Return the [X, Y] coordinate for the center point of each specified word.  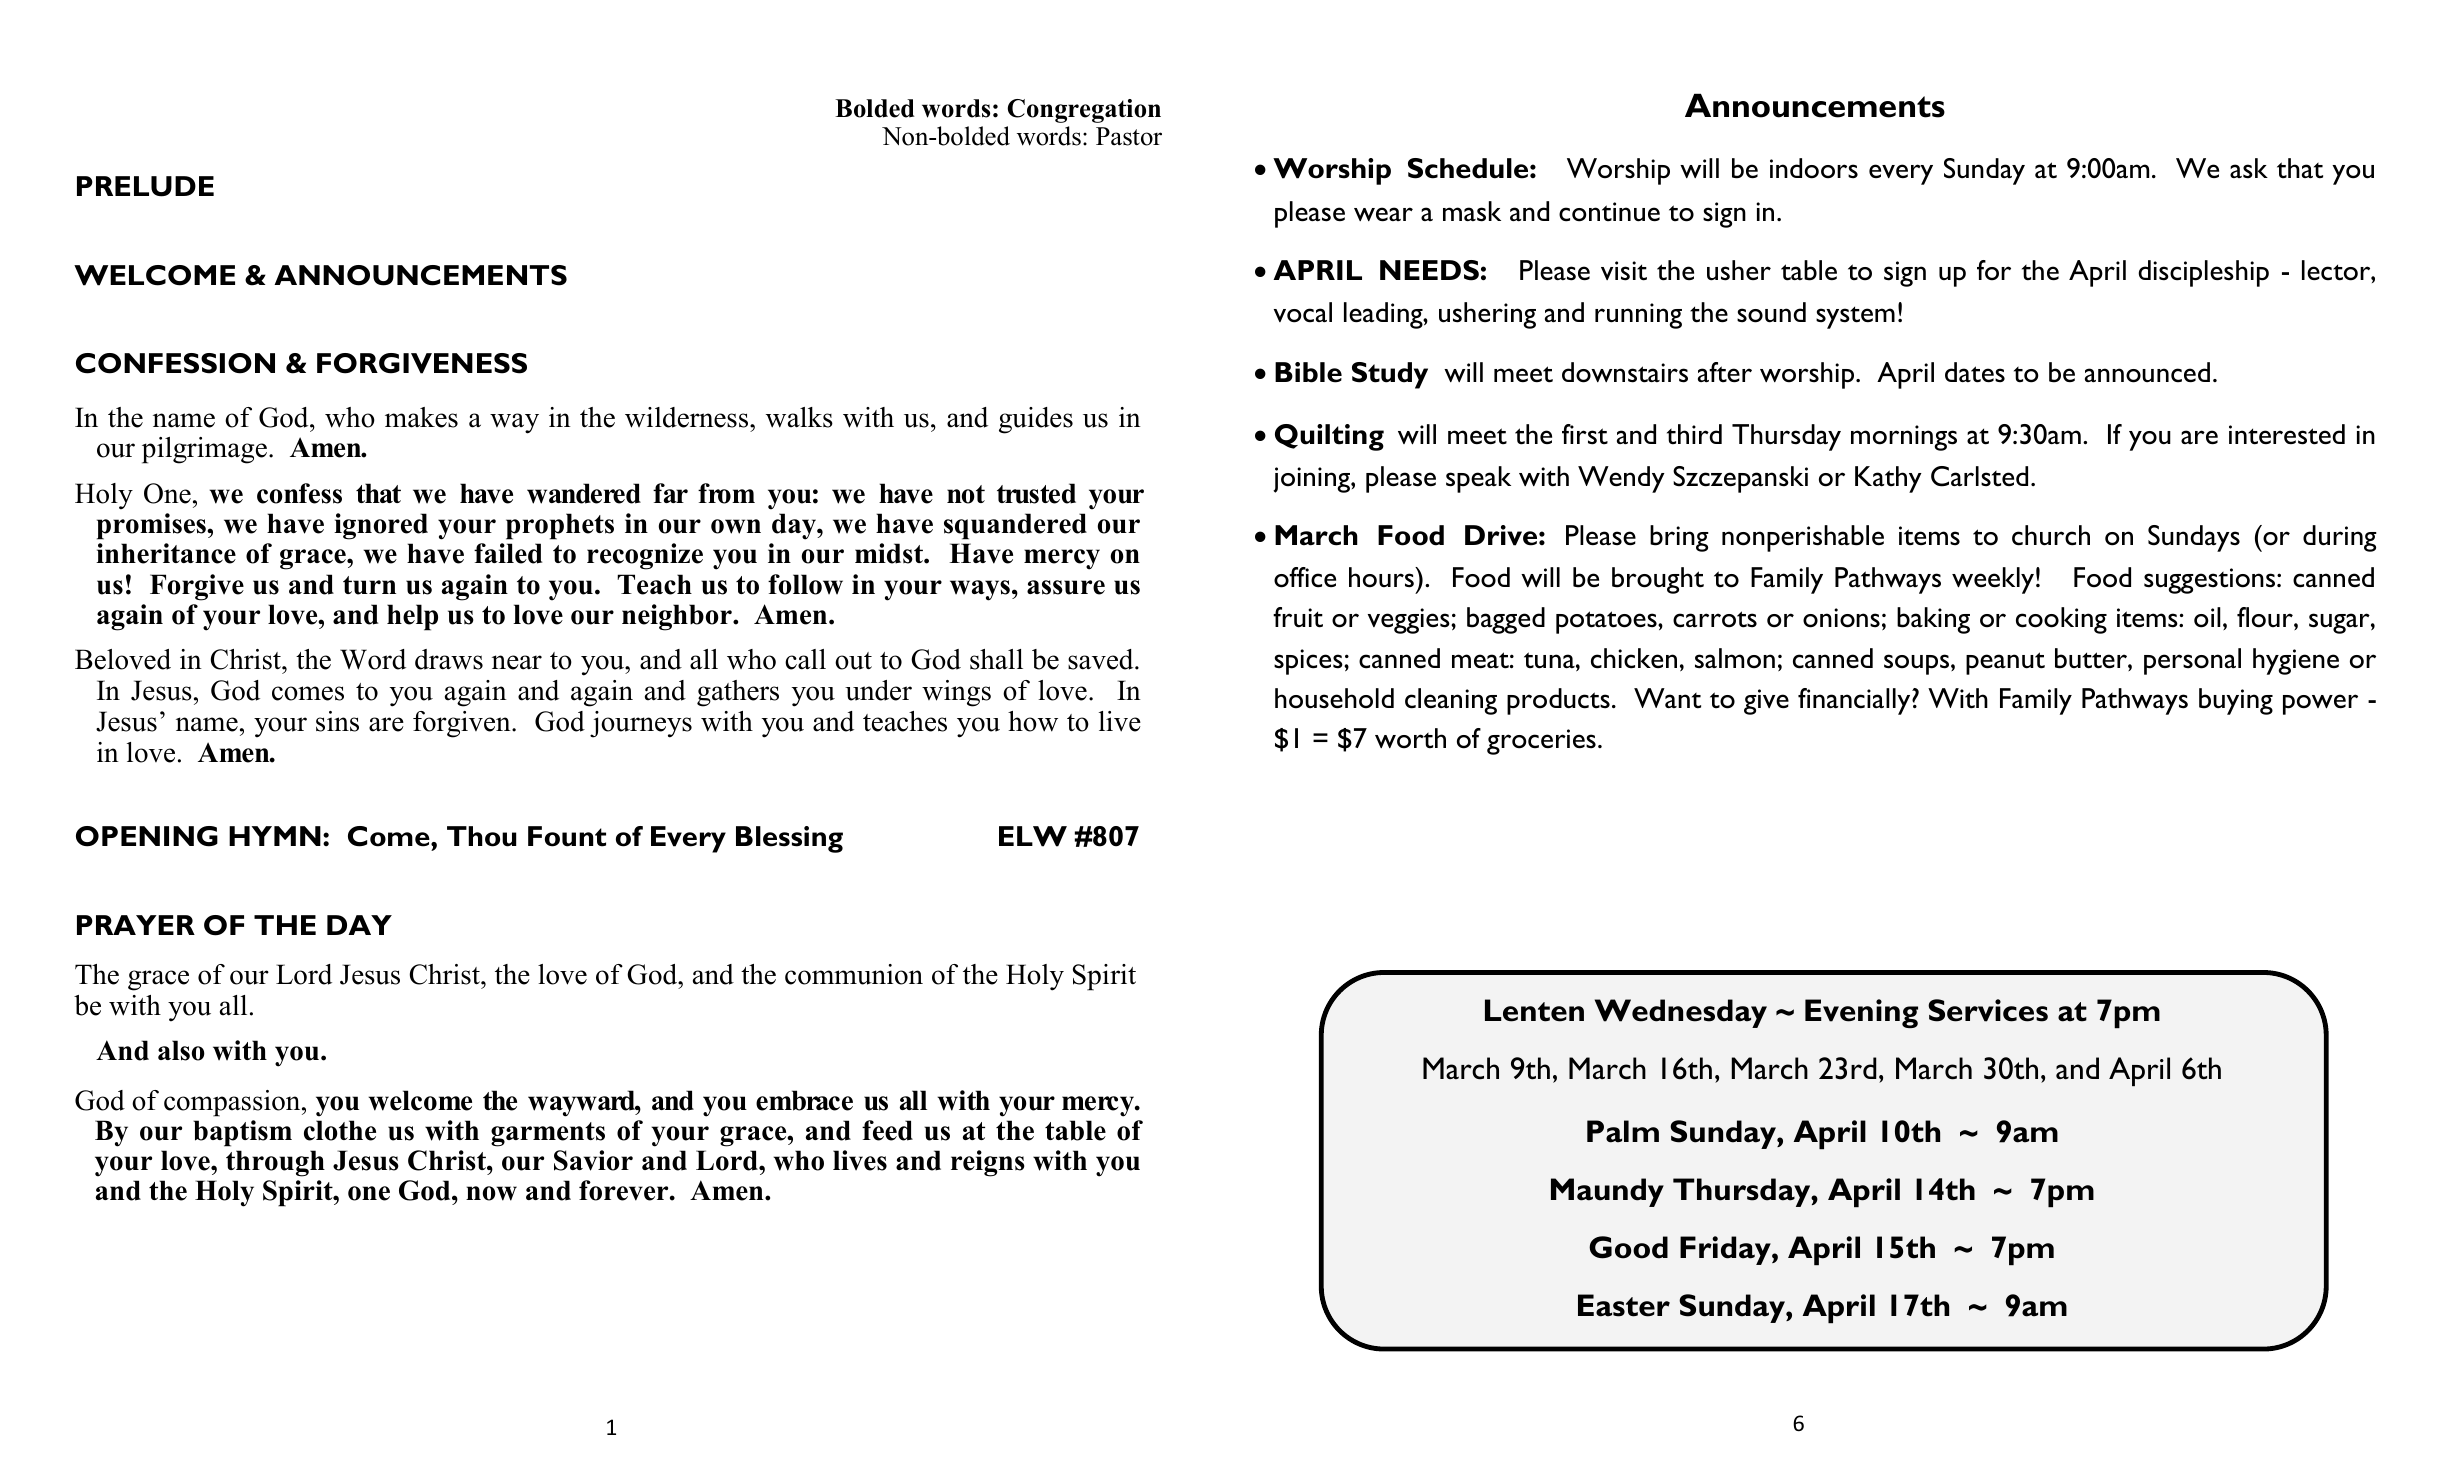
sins [337, 721]
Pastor [1129, 136]
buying [2236, 701]
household [1334, 698]
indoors [1814, 168]
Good [1628, 1247]
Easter [1624, 1305]
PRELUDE [145, 186]
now [491, 1193]
